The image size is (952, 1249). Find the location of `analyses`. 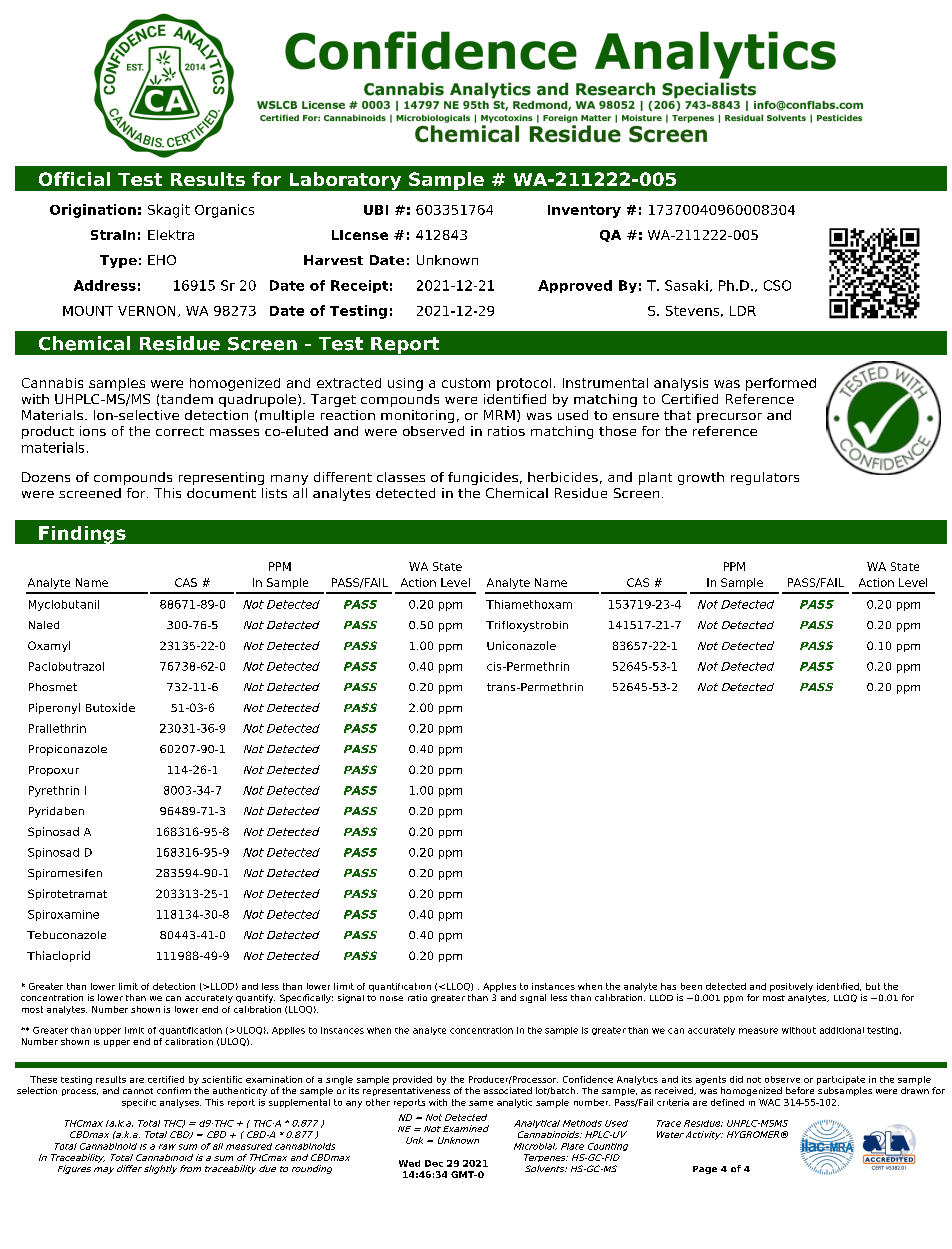

analyses is located at coordinates (180, 1103).
